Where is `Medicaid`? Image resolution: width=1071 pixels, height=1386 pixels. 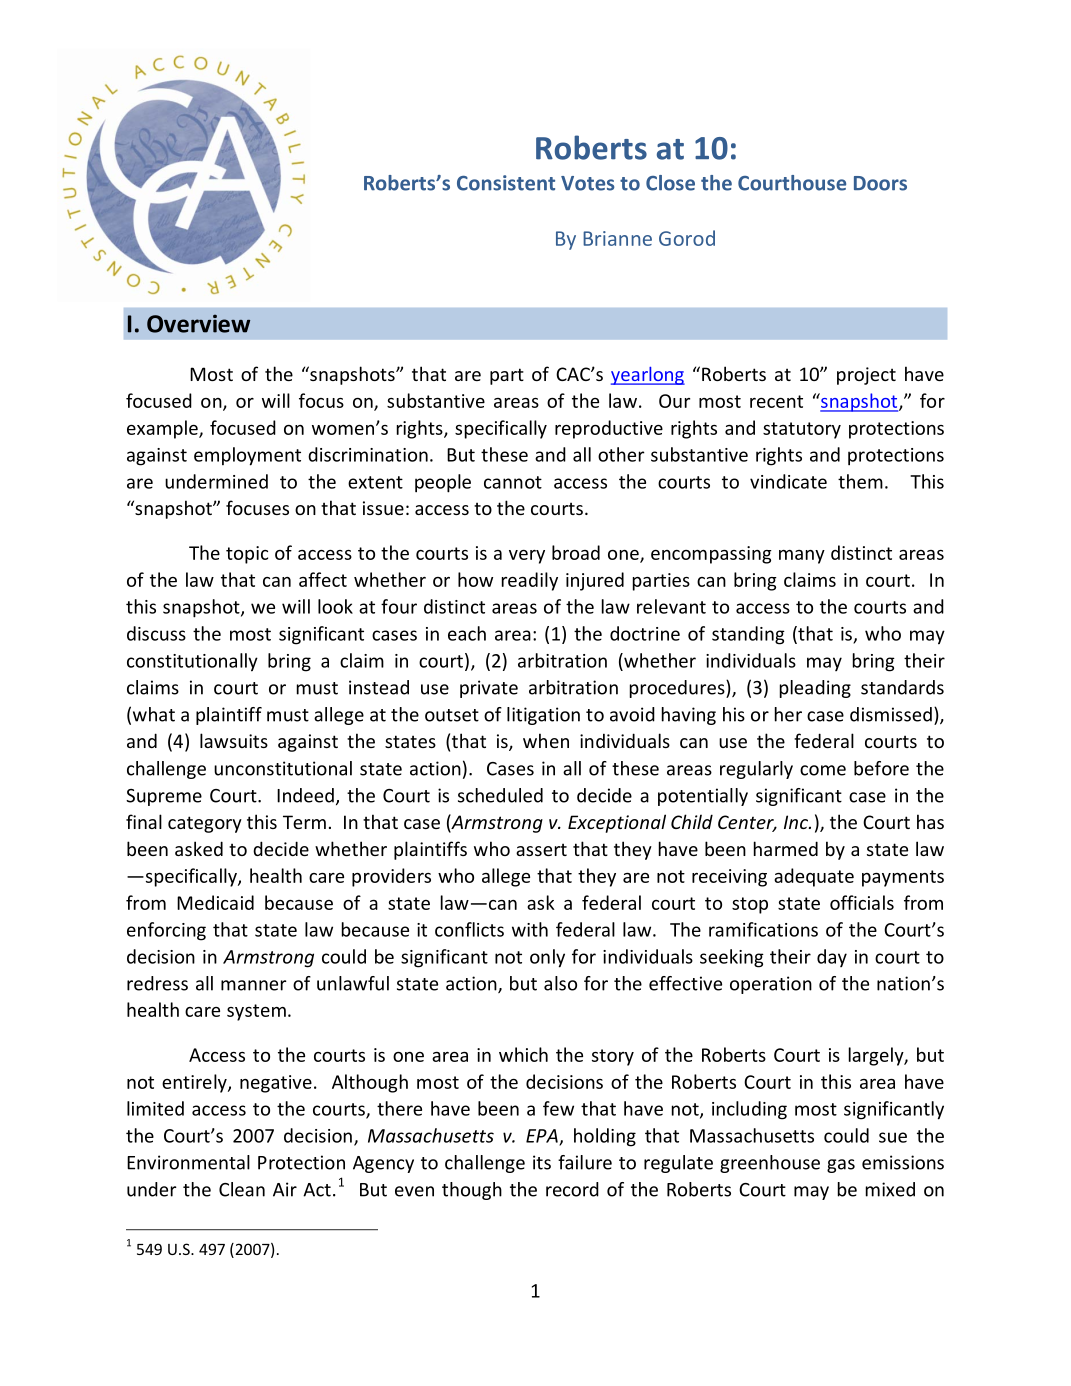 Medicaid is located at coordinates (215, 902).
